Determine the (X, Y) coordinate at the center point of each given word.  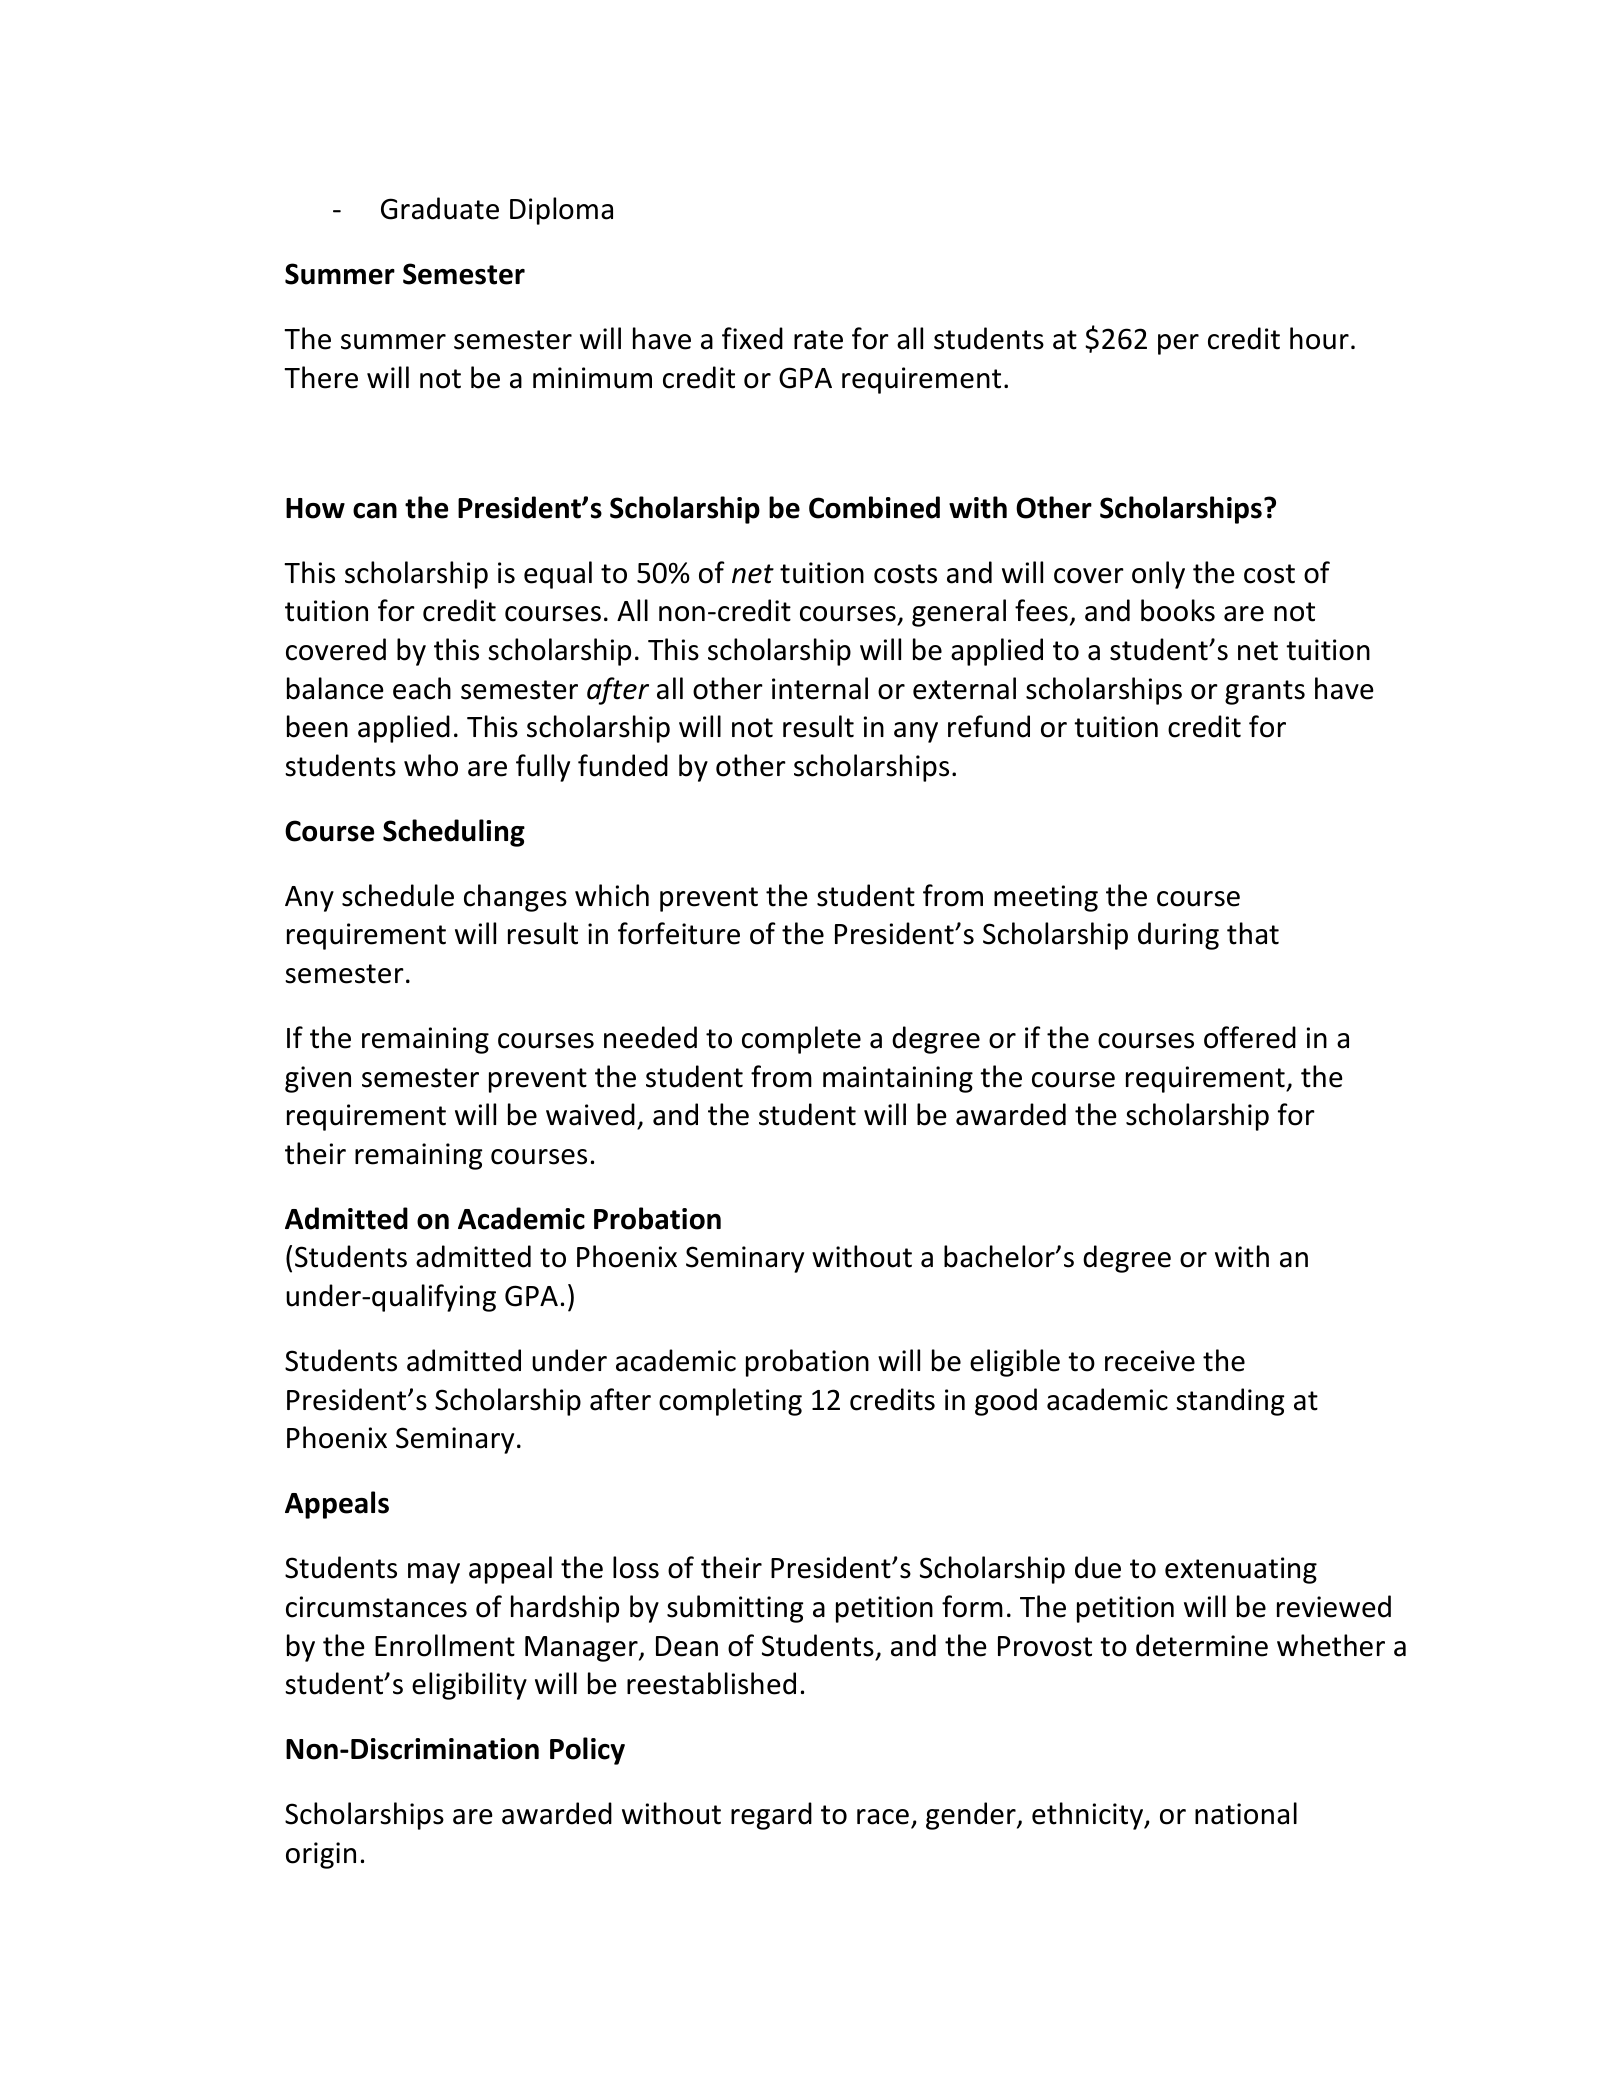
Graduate (440, 208)
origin (321, 1855)
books (1178, 610)
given (318, 1079)
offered (1250, 1037)
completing (730, 1402)
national (1246, 1813)
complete (801, 1040)
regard (771, 1816)
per (1178, 344)
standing (1230, 1402)
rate (818, 340)
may (434, 1573)
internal (820, 688)
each (422, 688)
